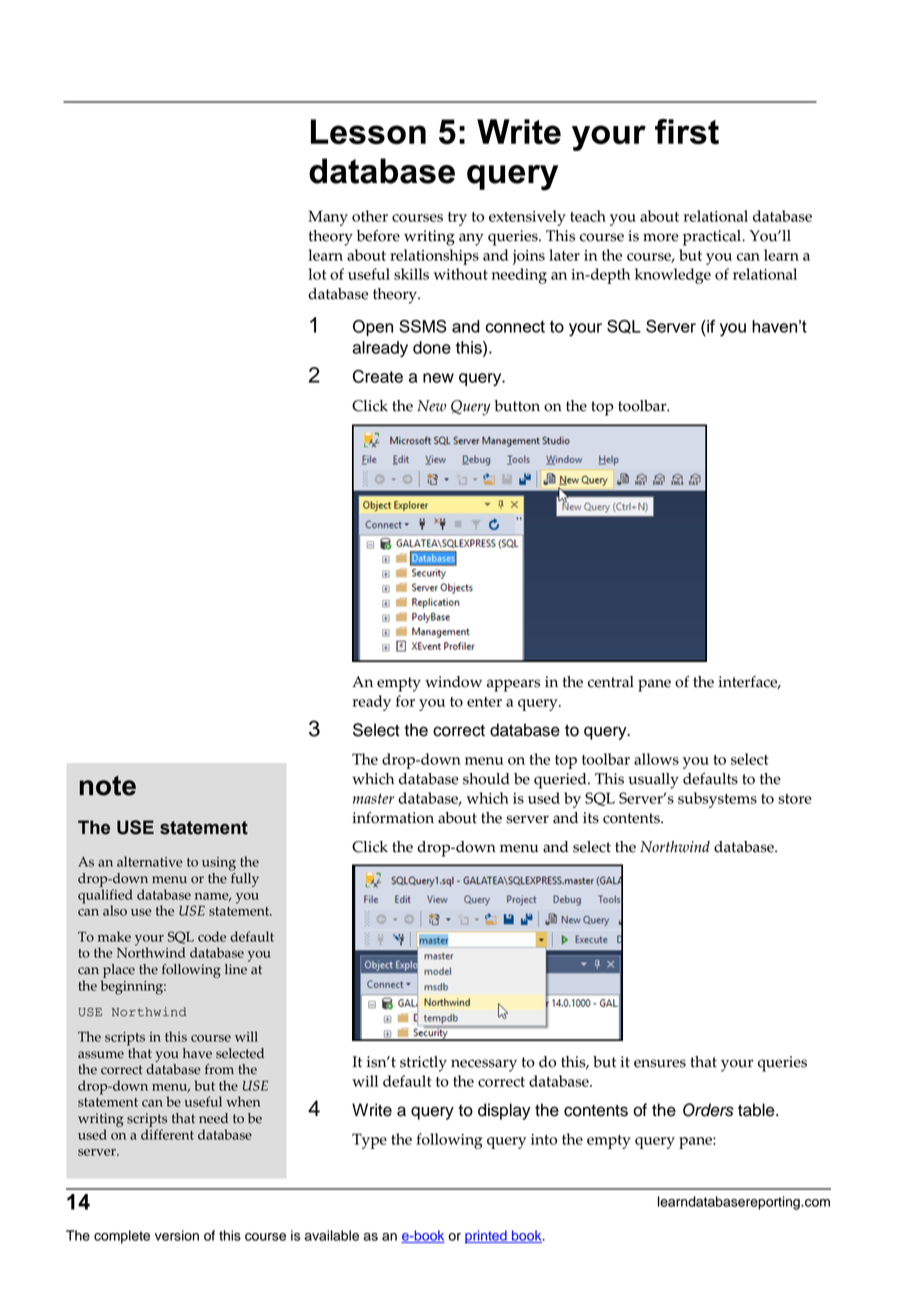  Describe the element at coordinates (328, 218) in the screenshot. I see `Many` at that location.
